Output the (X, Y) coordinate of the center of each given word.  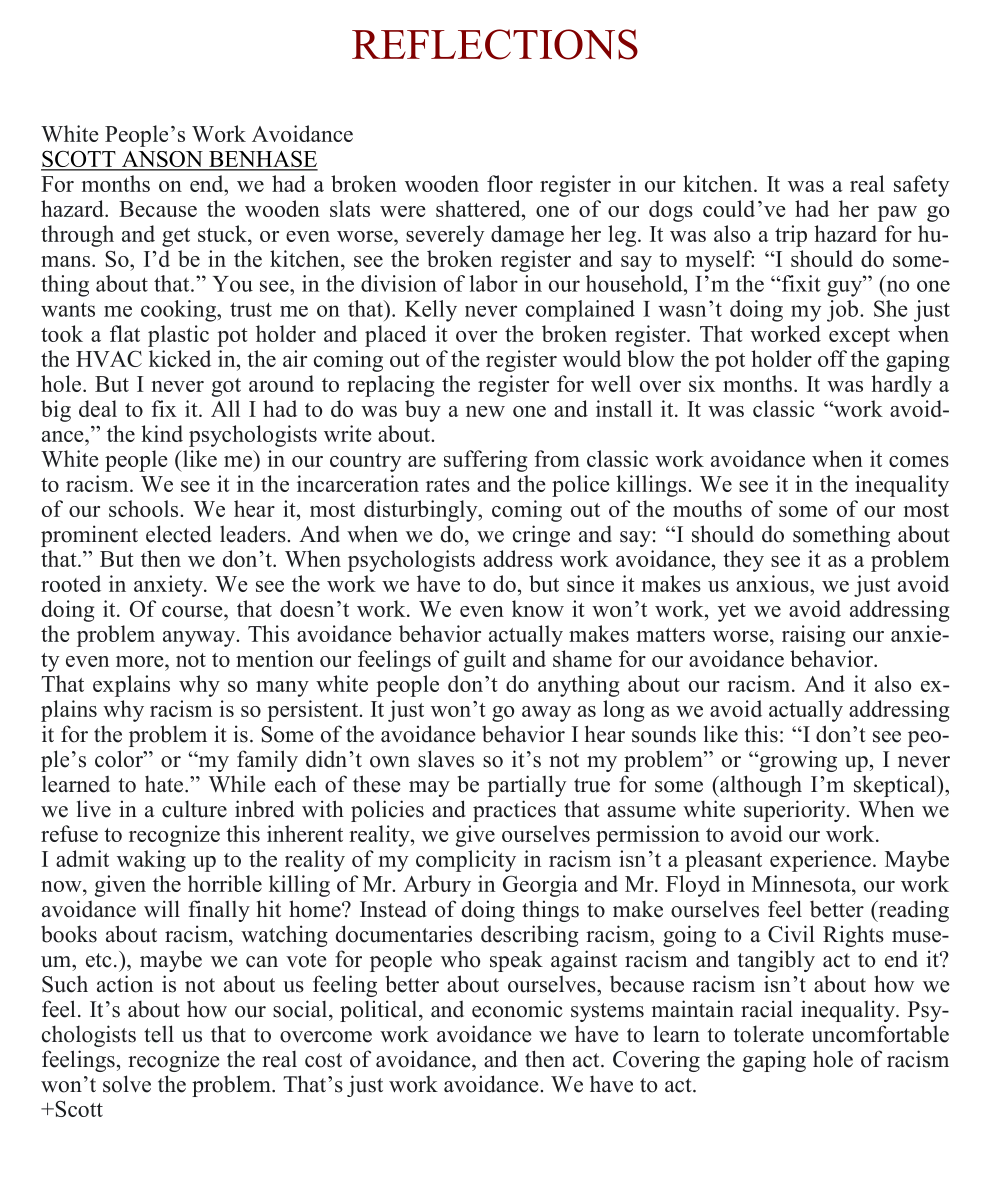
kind (162, 433)
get (176, 237)
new (485, 411)
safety (921, 186)
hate (165, 784)
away (546, 714)
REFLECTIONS (495, 44)
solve (127, 1084)
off (832, 358)
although (760, 786)
